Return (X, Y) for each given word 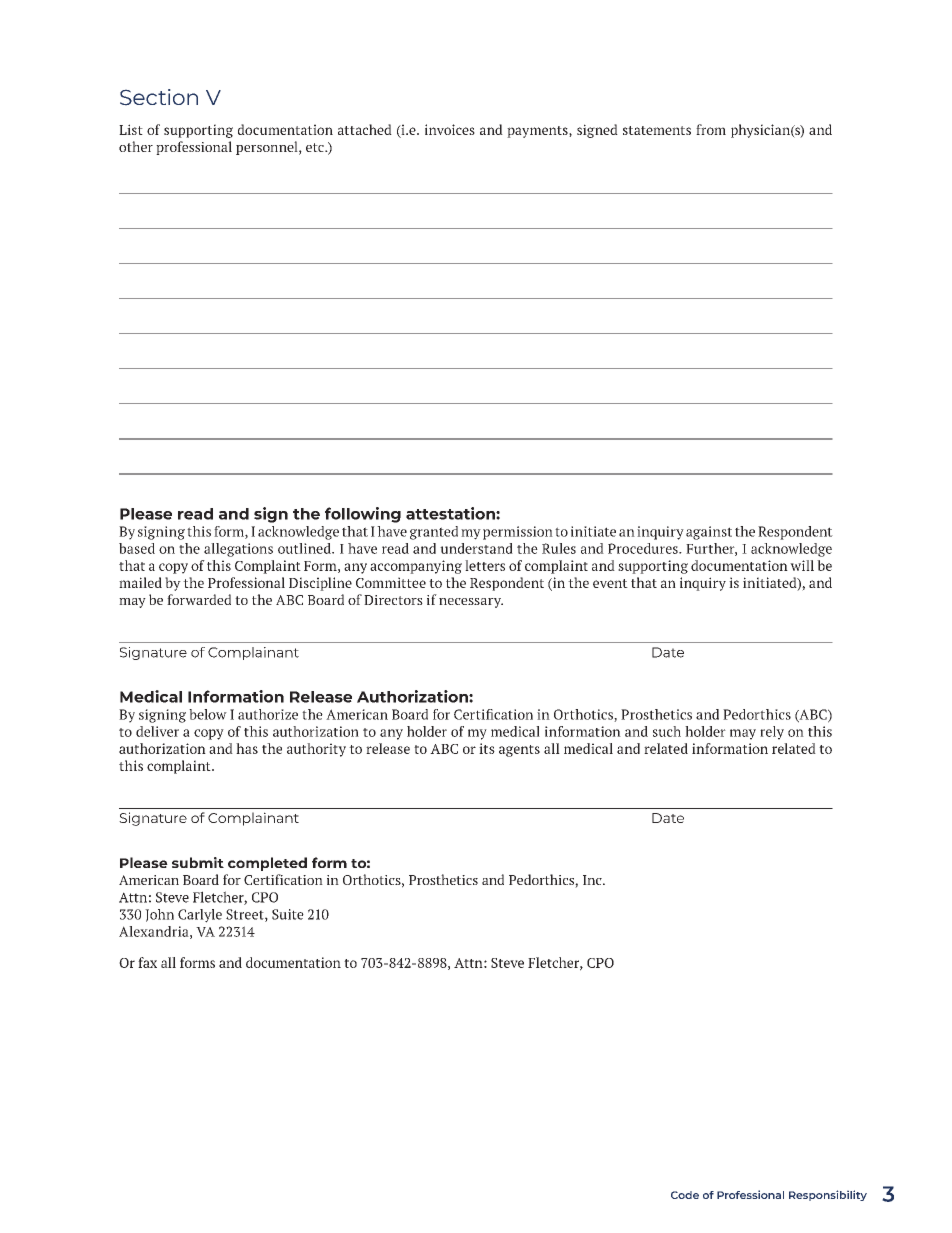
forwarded (199, 599)
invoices (450, 129)
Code (685, 1195)
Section (159, 97)
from (711, 129)
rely (772, 733)
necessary (471, 603)
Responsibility (828, 1195)
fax (147, 962)
